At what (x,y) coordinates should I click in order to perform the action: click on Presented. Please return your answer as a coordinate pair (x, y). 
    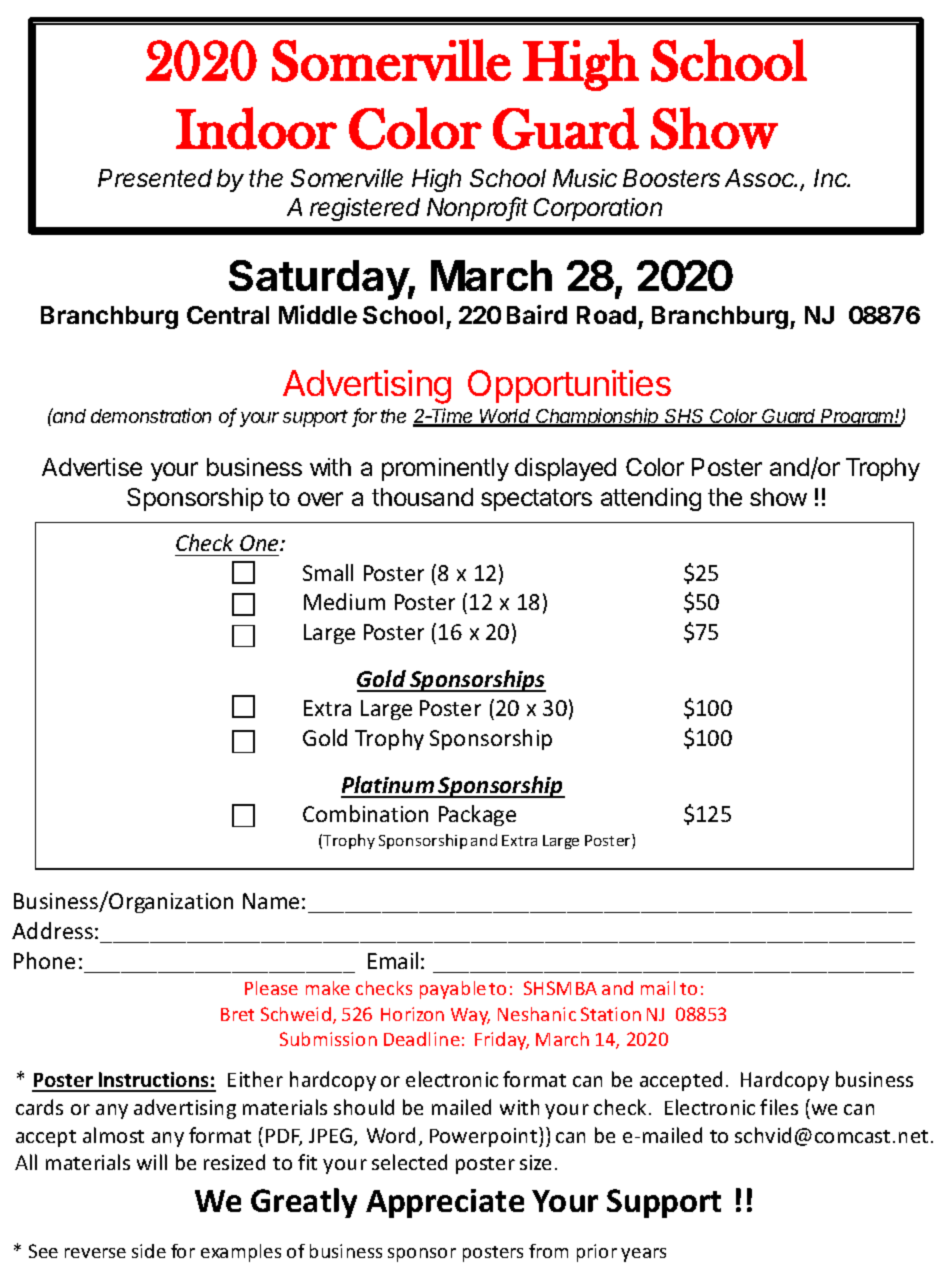
    Looking at the image, I should click on (155, 178).
